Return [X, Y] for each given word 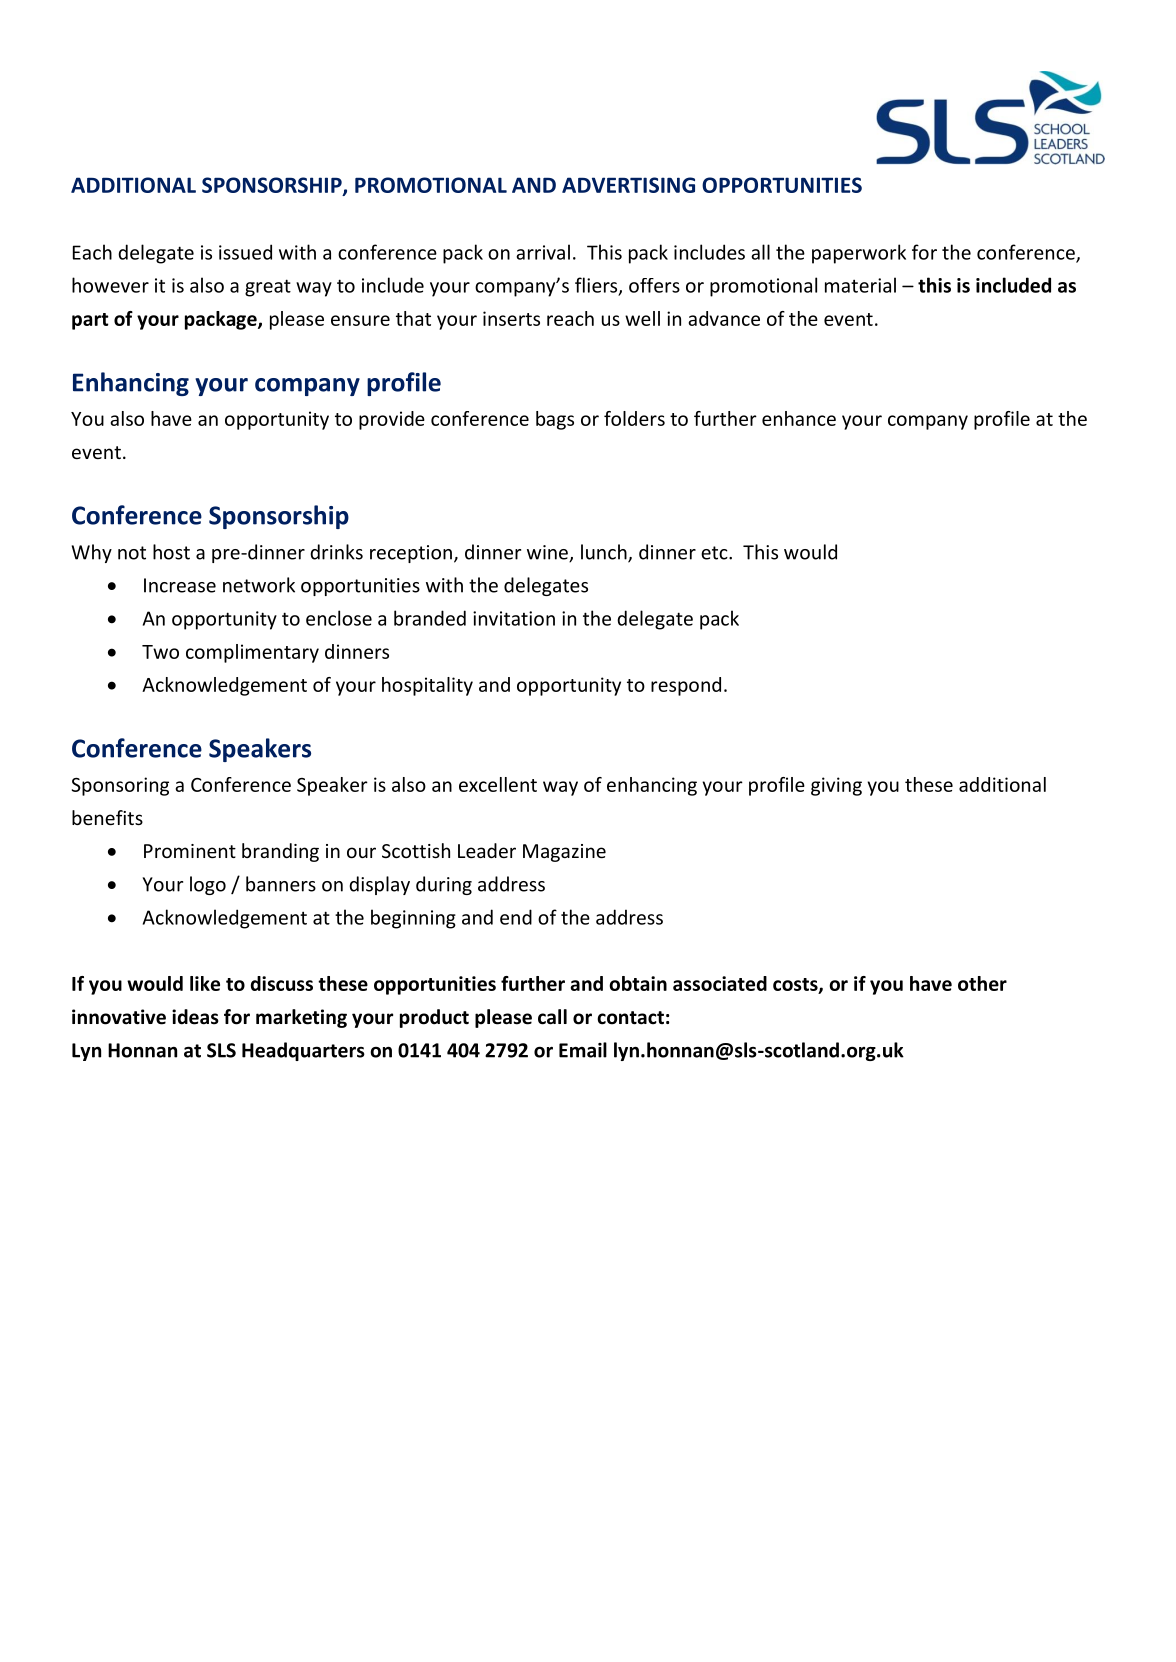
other [982, 983]
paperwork [859, 254]
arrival [543, 252]
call [552, 1017]
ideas [195, 1017]
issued [245, 252]
